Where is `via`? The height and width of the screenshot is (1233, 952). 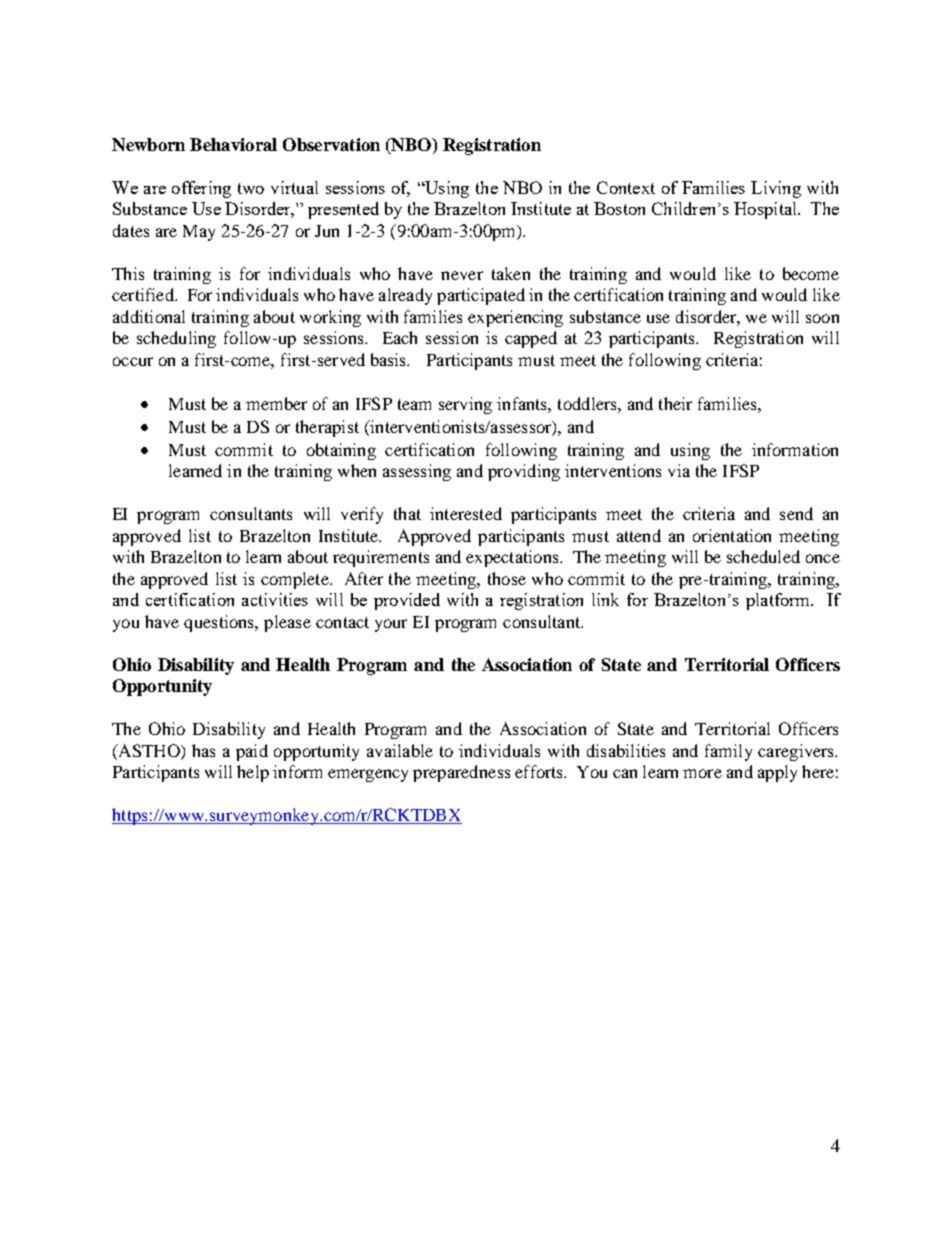
via is located at coordinates (679, 470).
